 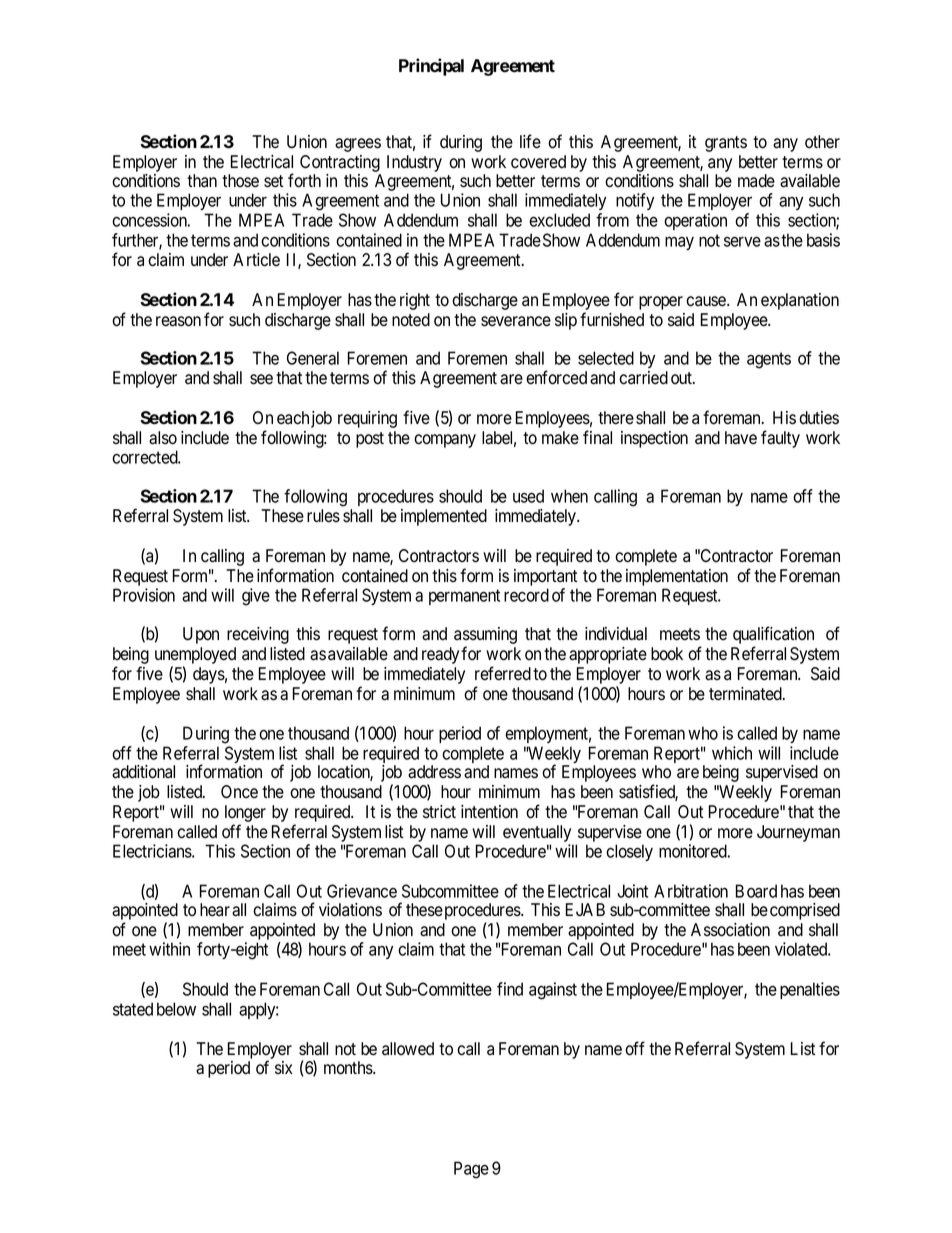 What do you see at coordinates (431, 67) in the document?
I see `Principal` at bounding box center [431, 67].
